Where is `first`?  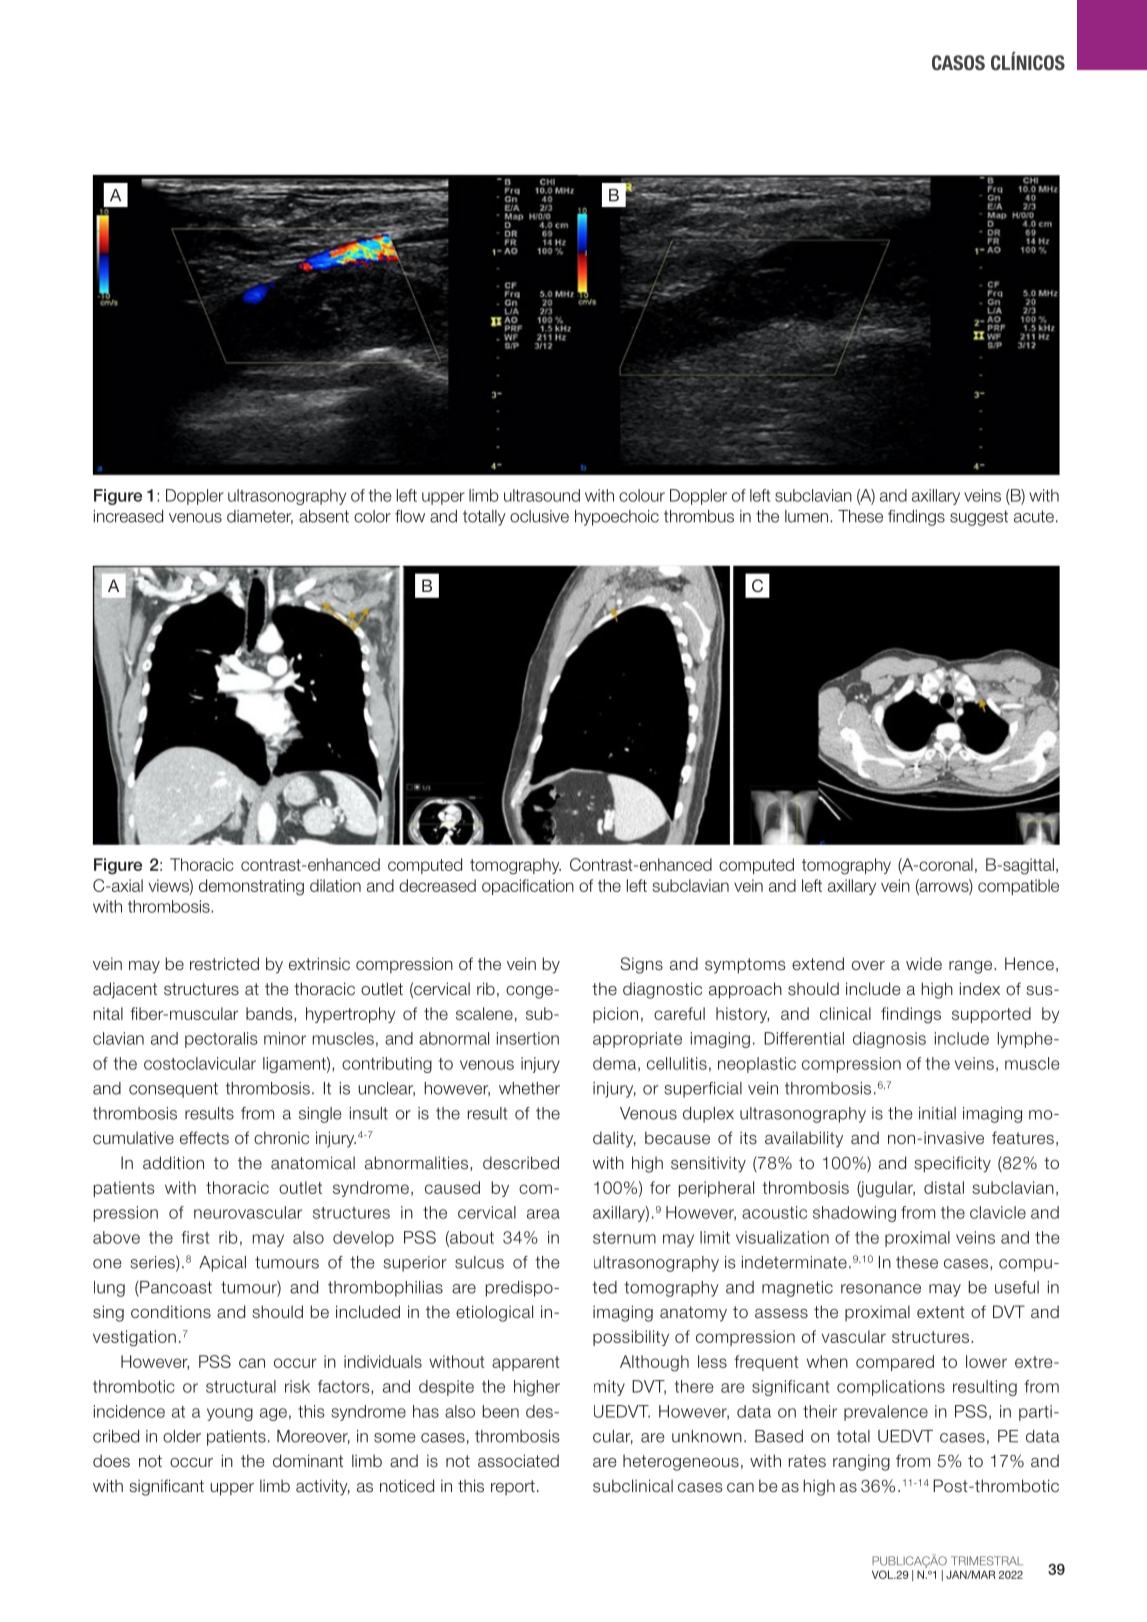 first is located at coordinates (195, 1237).
